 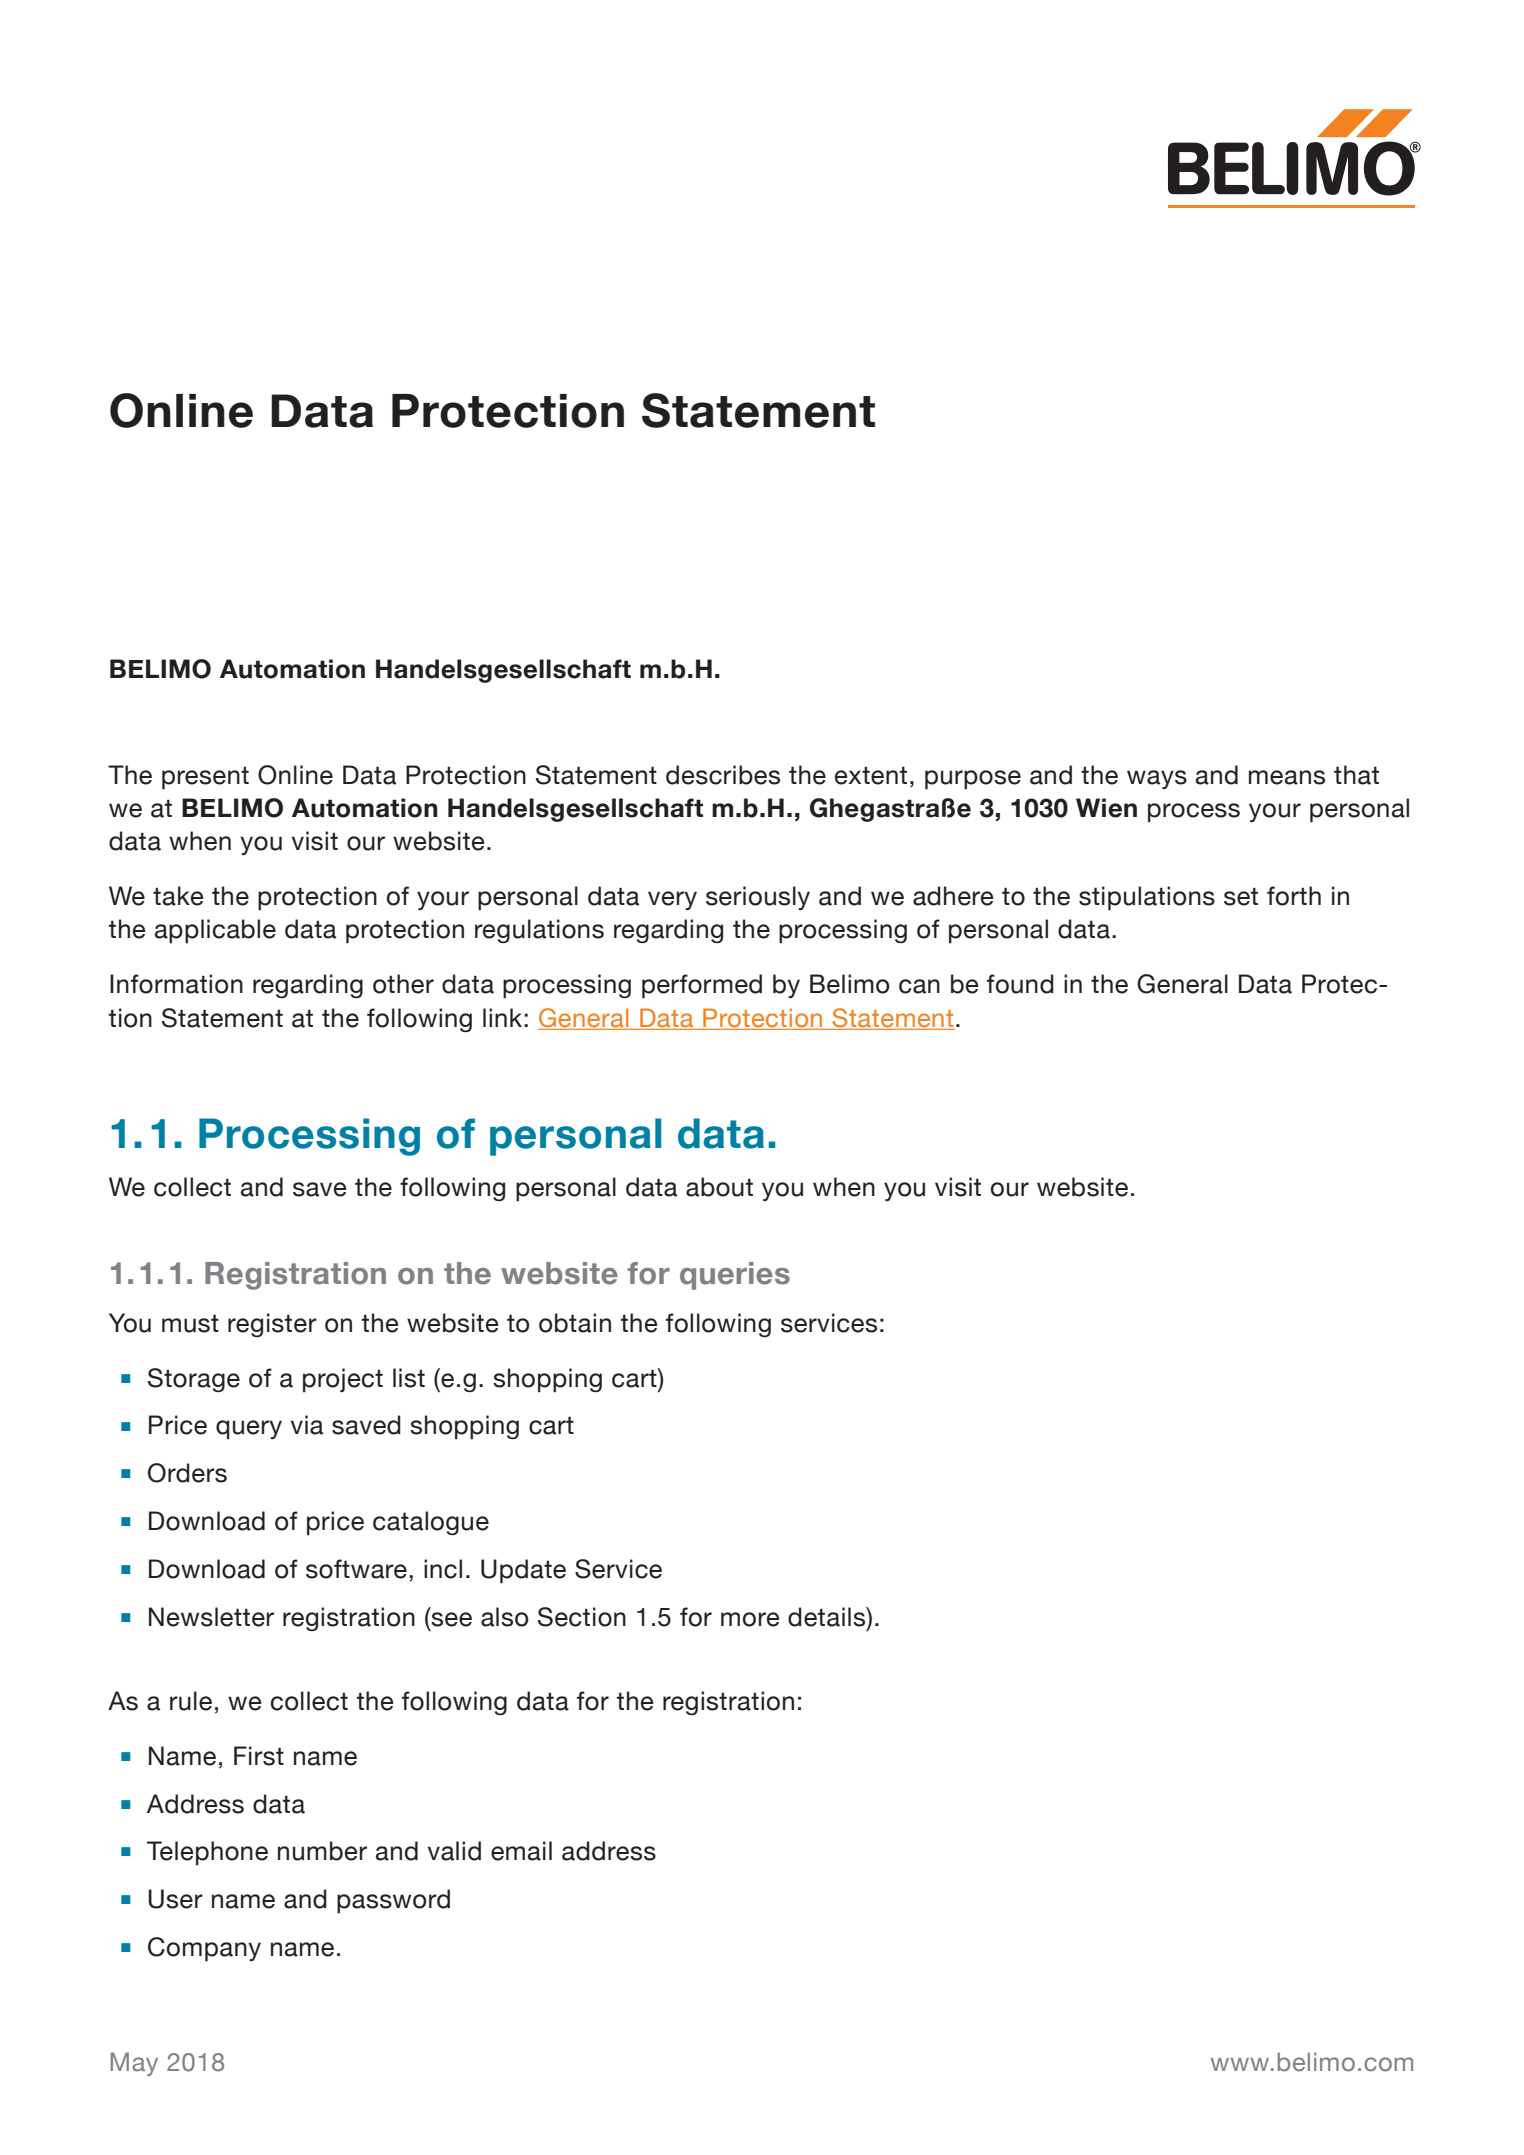 What do you see at coordinates (575, 1323) in the screenshot?
I see `obtain` at bounding box center [575, 1323].
